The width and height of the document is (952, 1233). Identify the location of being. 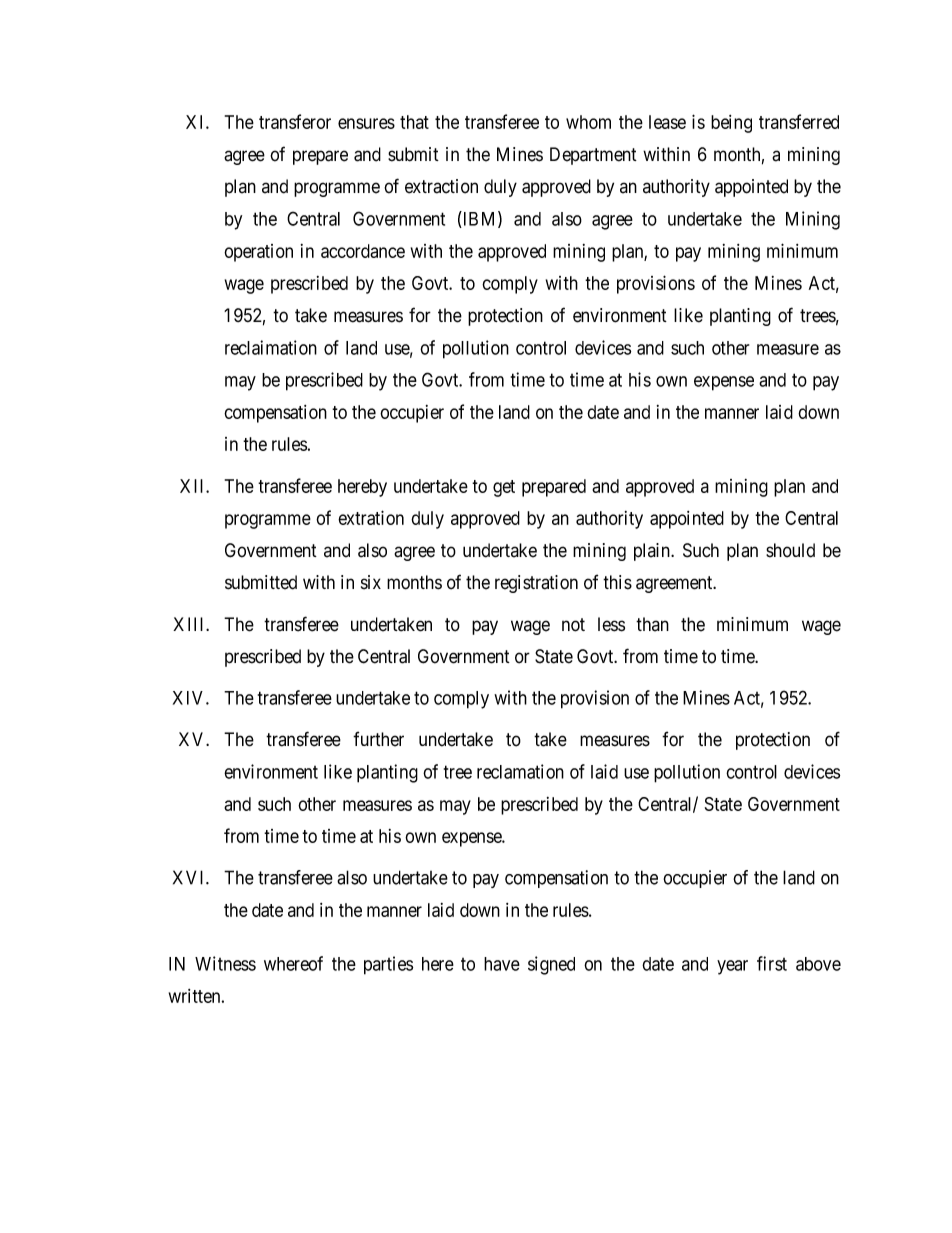
(731, 124).
